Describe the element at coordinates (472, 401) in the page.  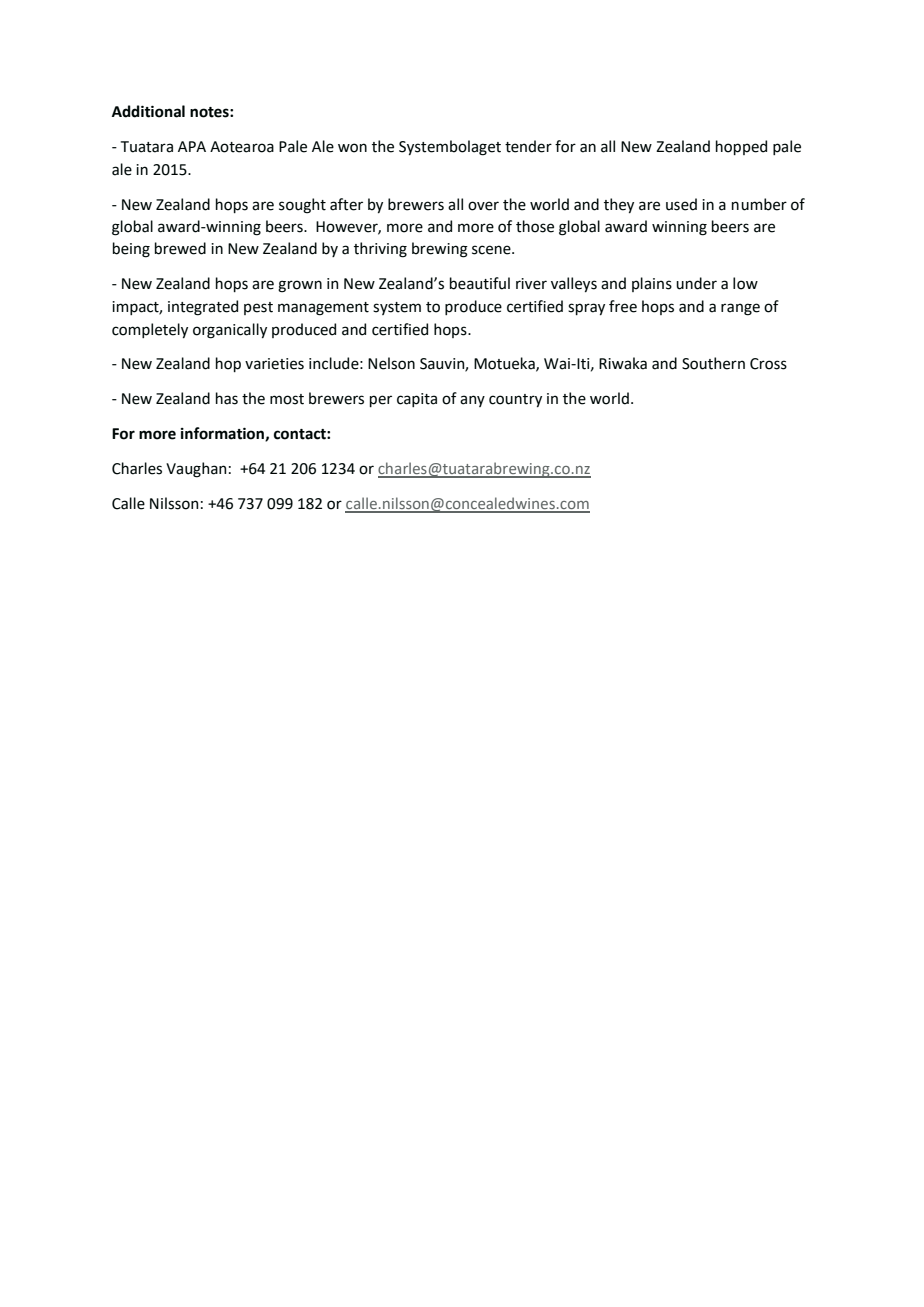
I see `any` at that location.
